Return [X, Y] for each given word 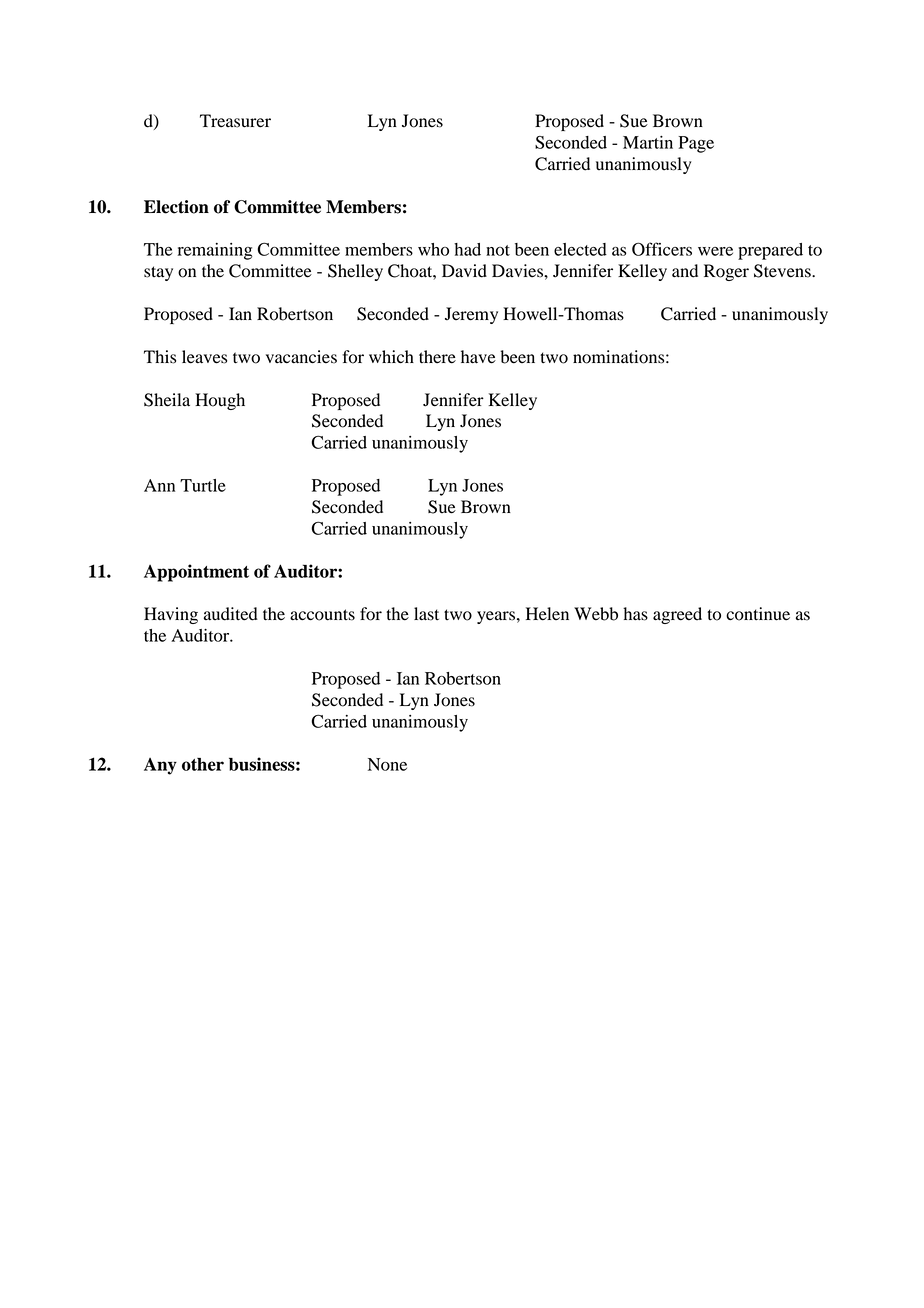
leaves [204, 357]
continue [758, 614]
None [387, 764]
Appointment [196, 573]
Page [696, 144]
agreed [677, 615]
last [426, 614]
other [203, 764]
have [478, 357]
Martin [648, 142]
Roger [726, 272]
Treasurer [235, 121]
